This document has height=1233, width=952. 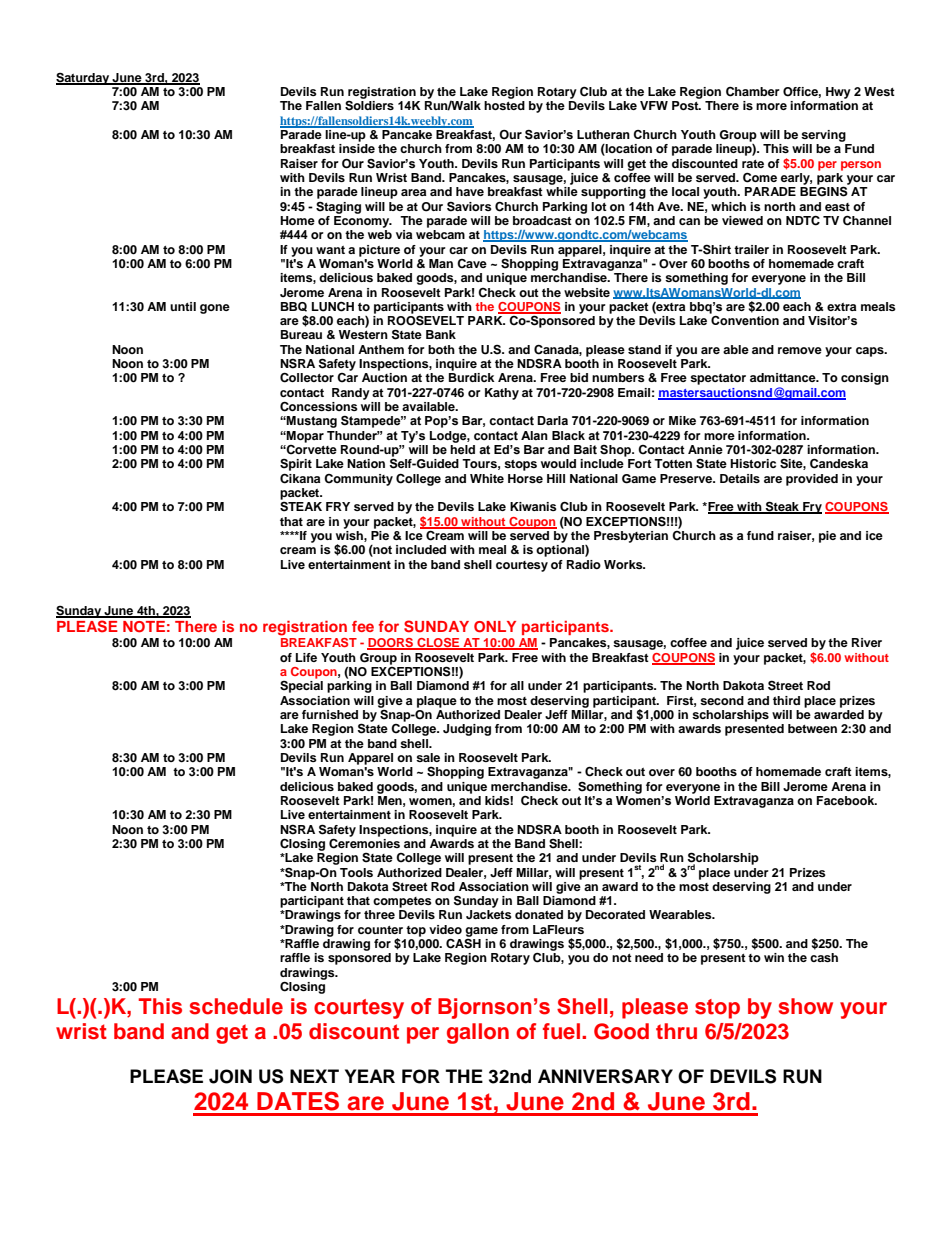 I want to click on JOIN, so click(x=230, y=1076).
